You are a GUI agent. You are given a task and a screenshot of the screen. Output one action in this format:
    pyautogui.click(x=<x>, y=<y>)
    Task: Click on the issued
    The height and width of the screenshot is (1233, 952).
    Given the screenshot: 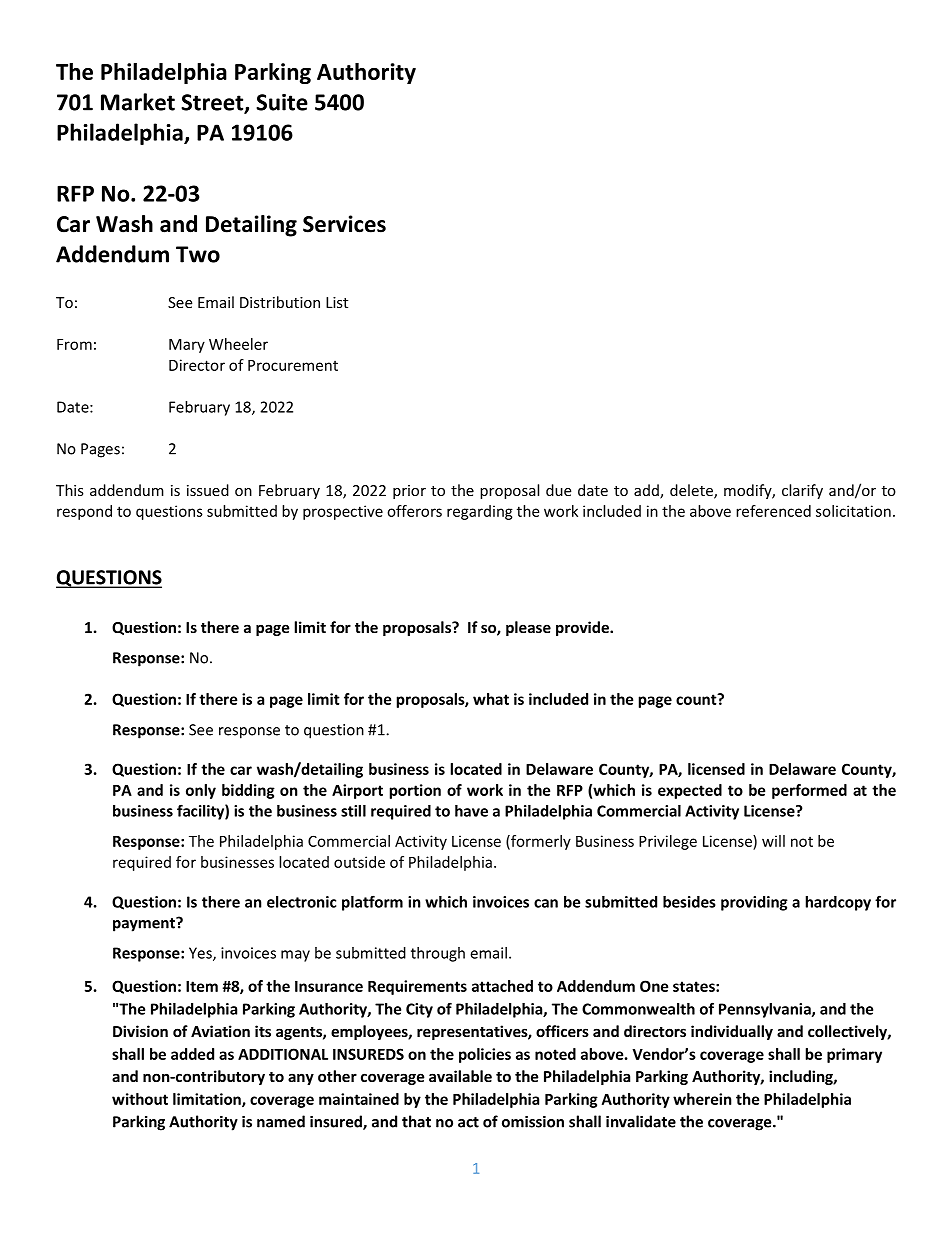 What is the action you would take?
    pyautogui.click(x=208, y=490)
